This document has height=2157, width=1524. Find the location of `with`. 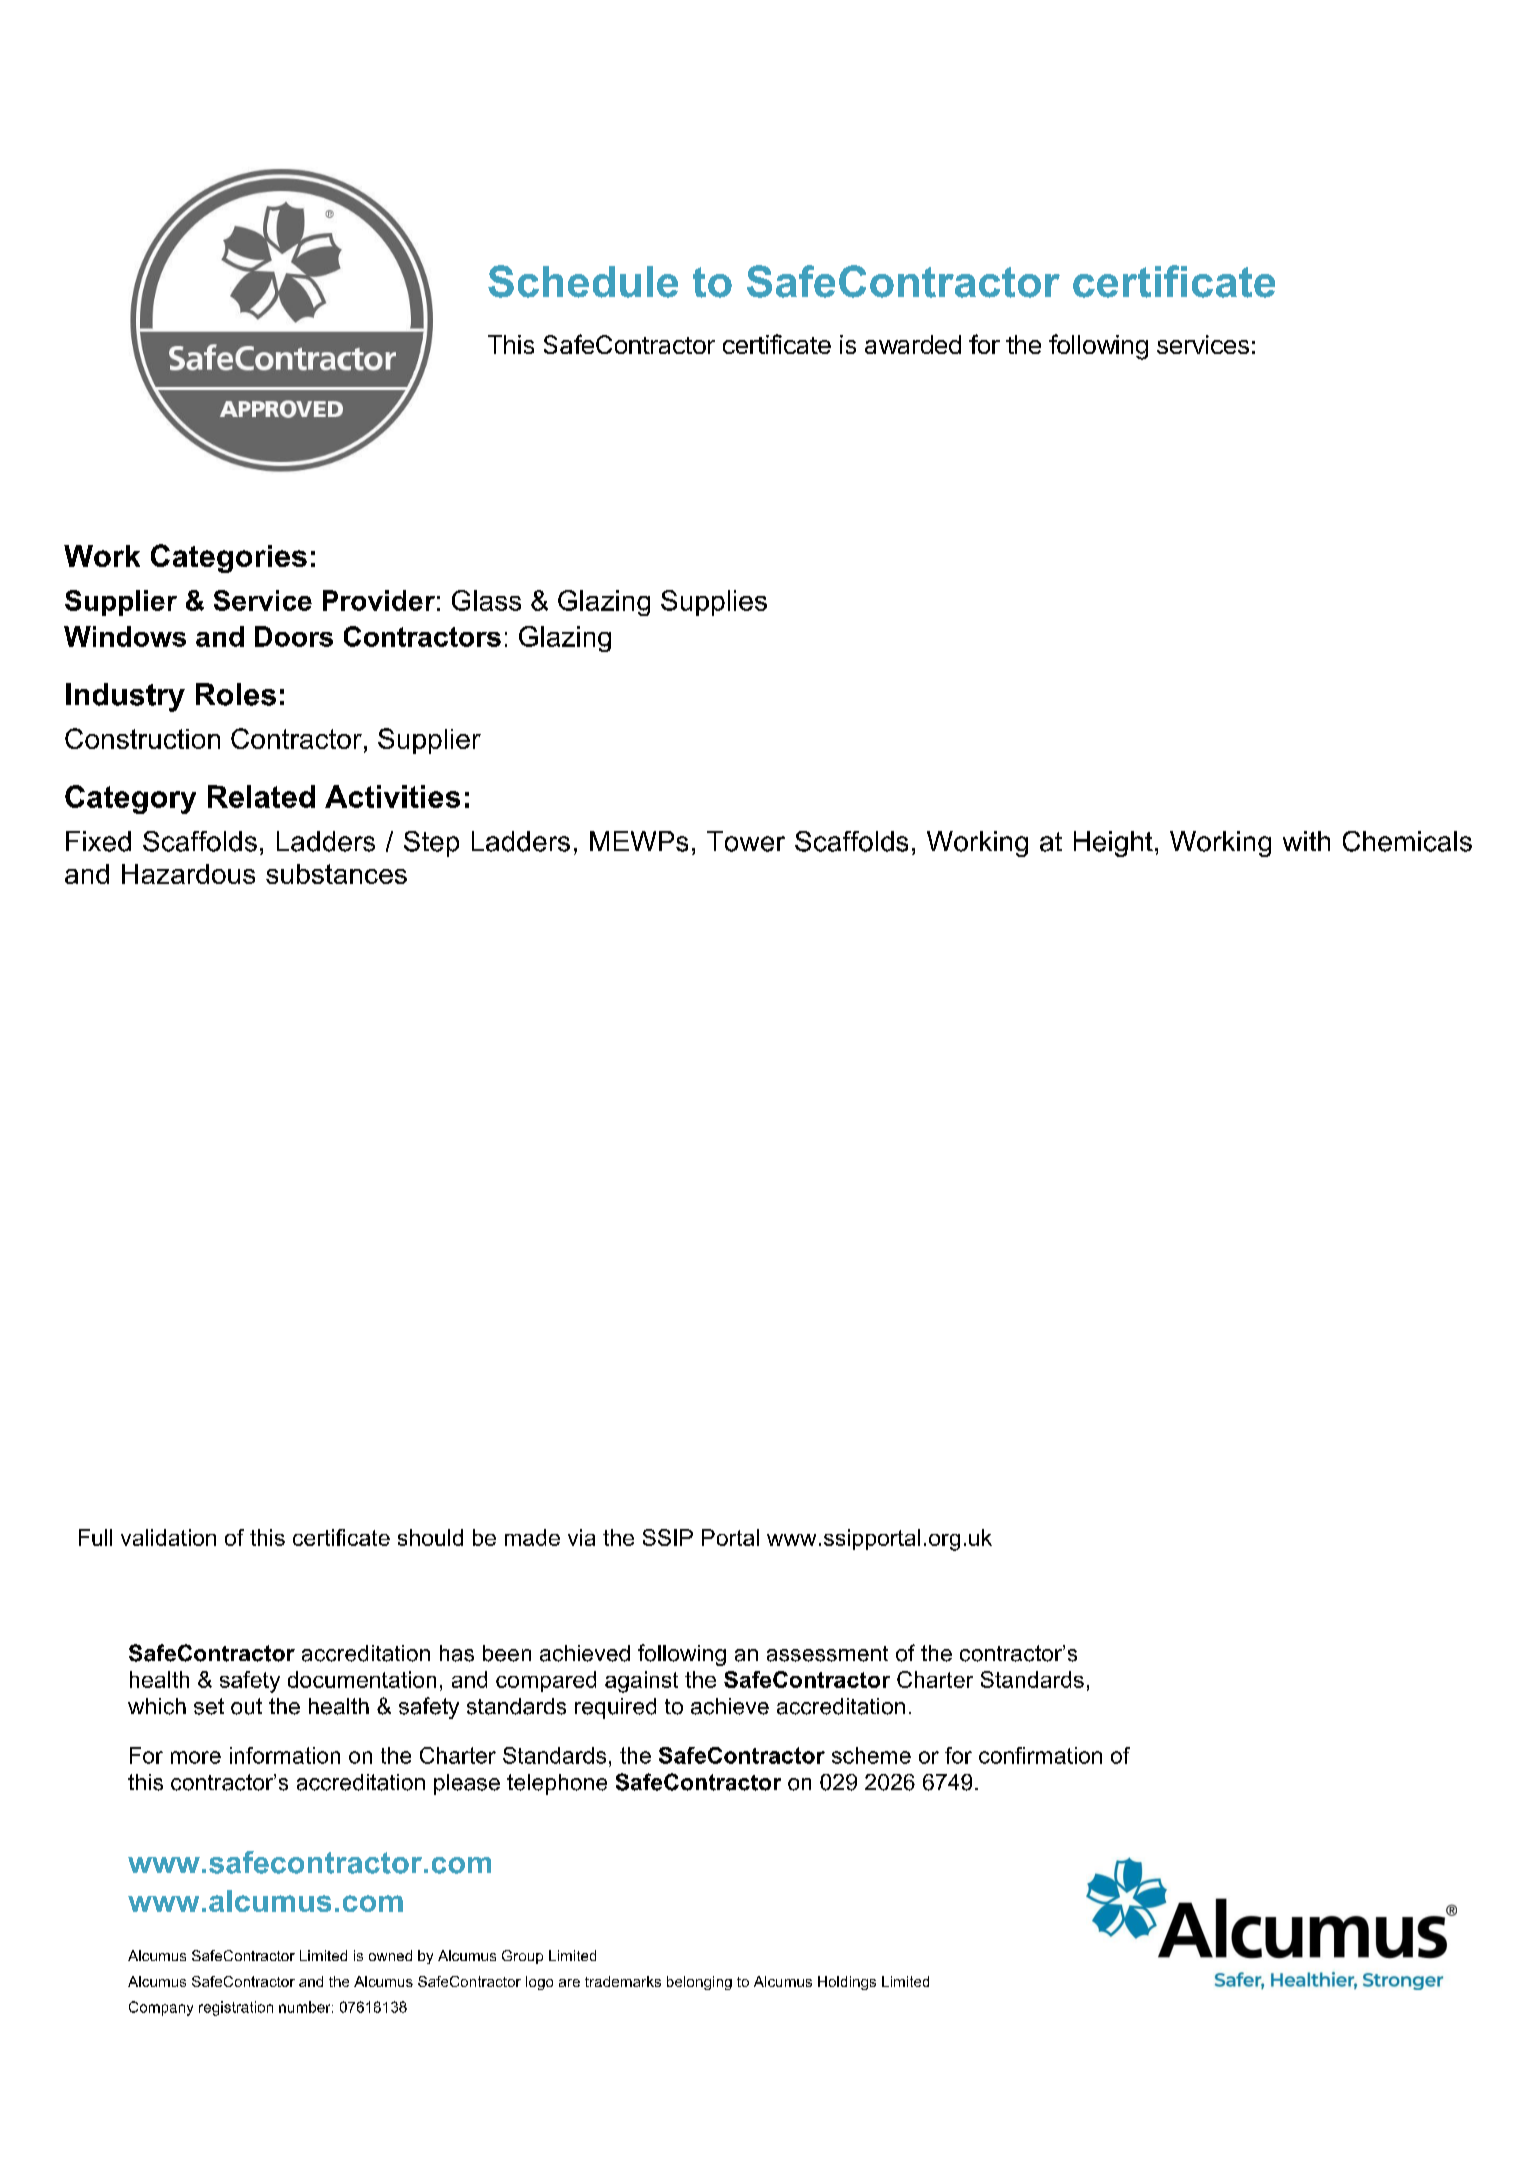

with is located at coordinates (1306, 841).
